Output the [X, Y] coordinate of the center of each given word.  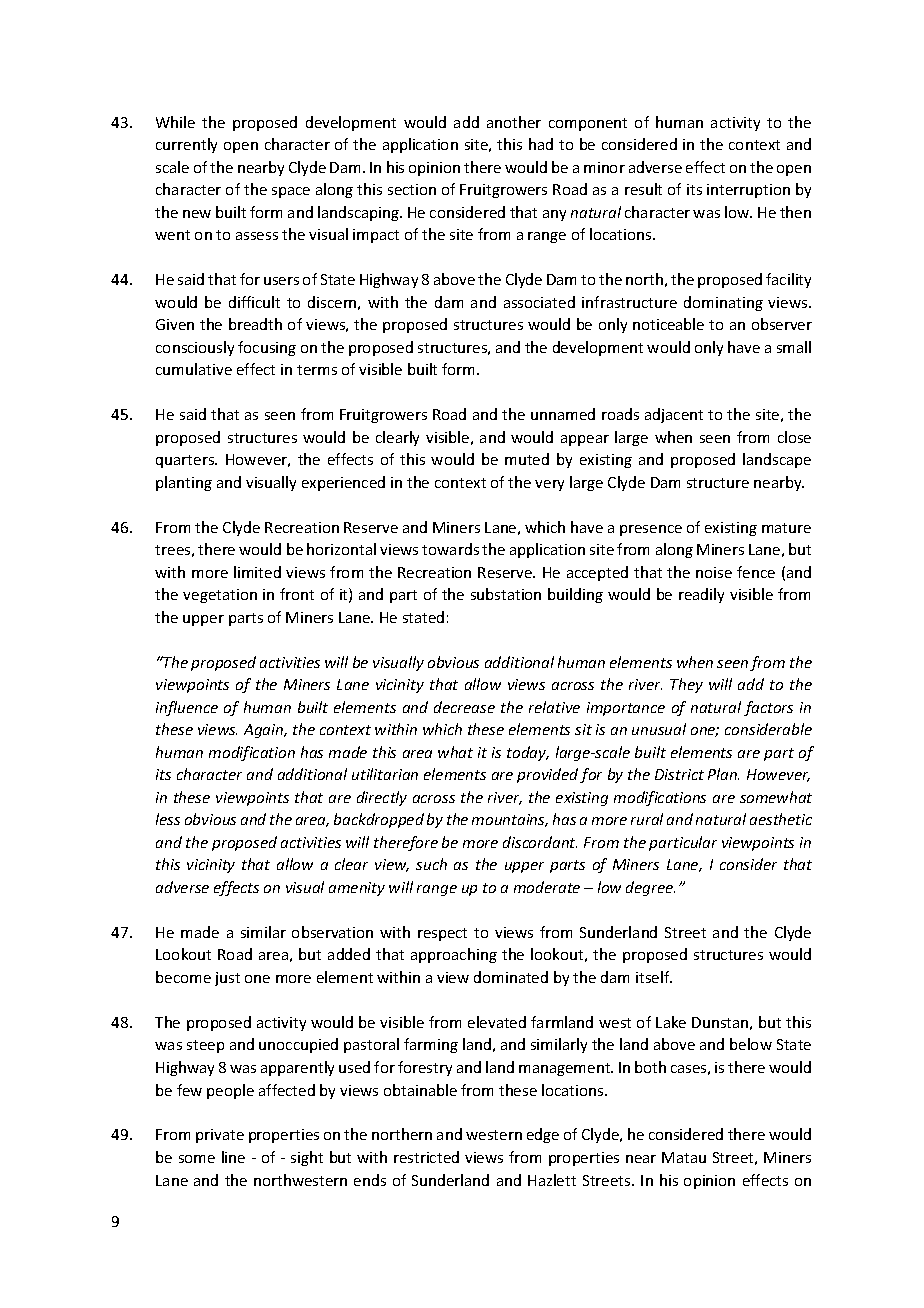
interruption [748, 191]
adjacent [674, 415]
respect [442, 934]
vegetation [220, 596]
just [227, 979]
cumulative [194, 369]
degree [650, 888]
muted [527, 459]
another [514, 122]
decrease [464, 707]
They [686, 685]
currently [186, 145]
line [233, 1157]
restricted [426, 1157]
